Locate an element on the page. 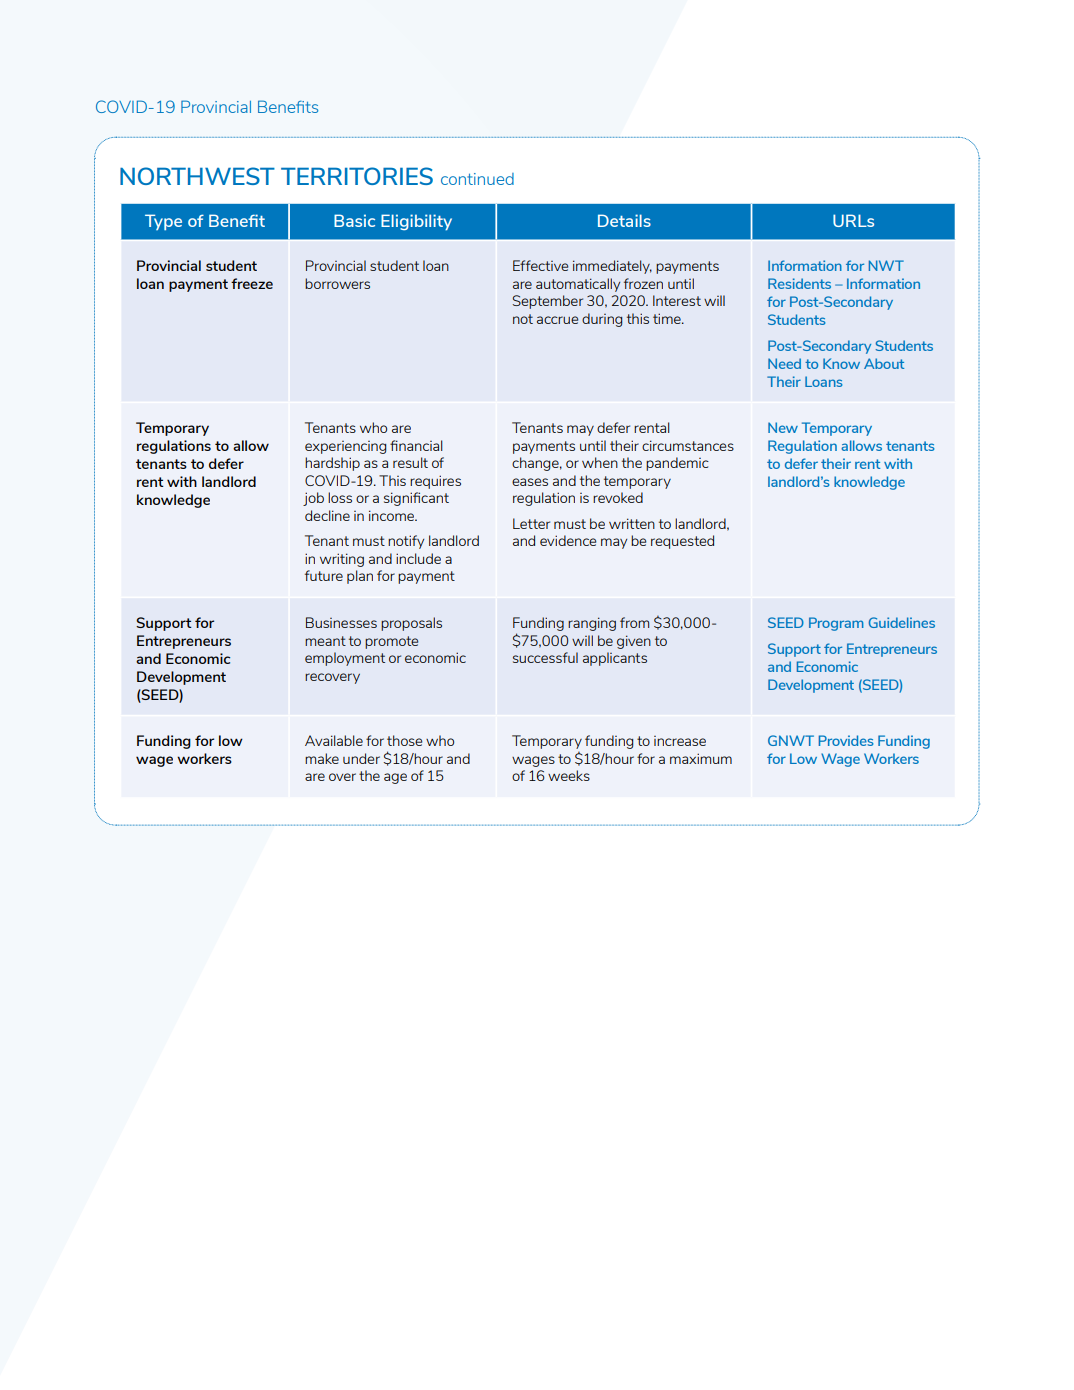  continued is located at coordinates (477, 179).
